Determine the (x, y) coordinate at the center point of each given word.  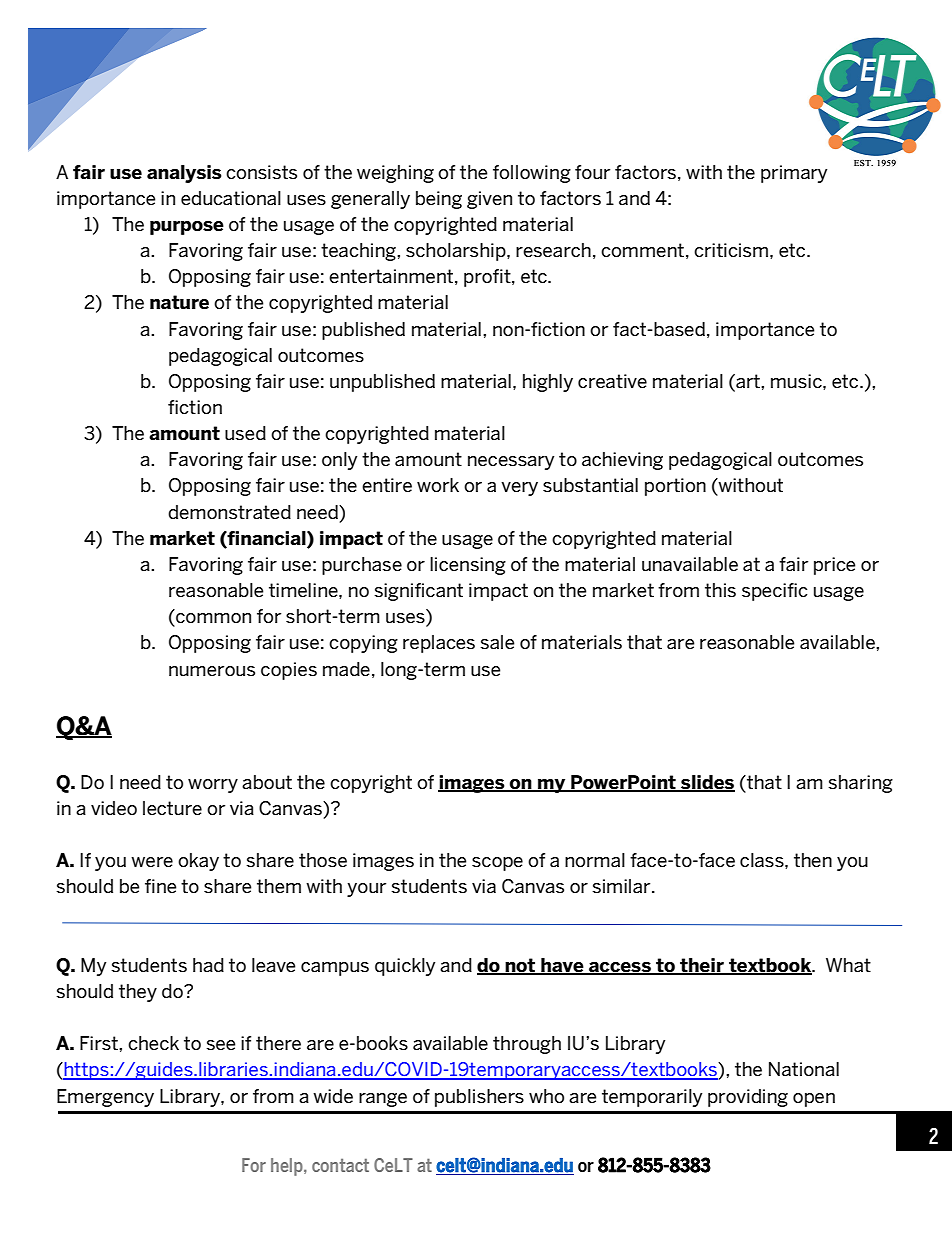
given (489, 200)
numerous (212, 671)
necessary (511, 463)
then (813, 860)
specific (774, 592)
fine (160, 886)
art (748, 381)
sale (497, 642)
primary (794, 174)
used (245, 433)
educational (231, 198)
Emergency (105, 1098)
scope (497, 864)
